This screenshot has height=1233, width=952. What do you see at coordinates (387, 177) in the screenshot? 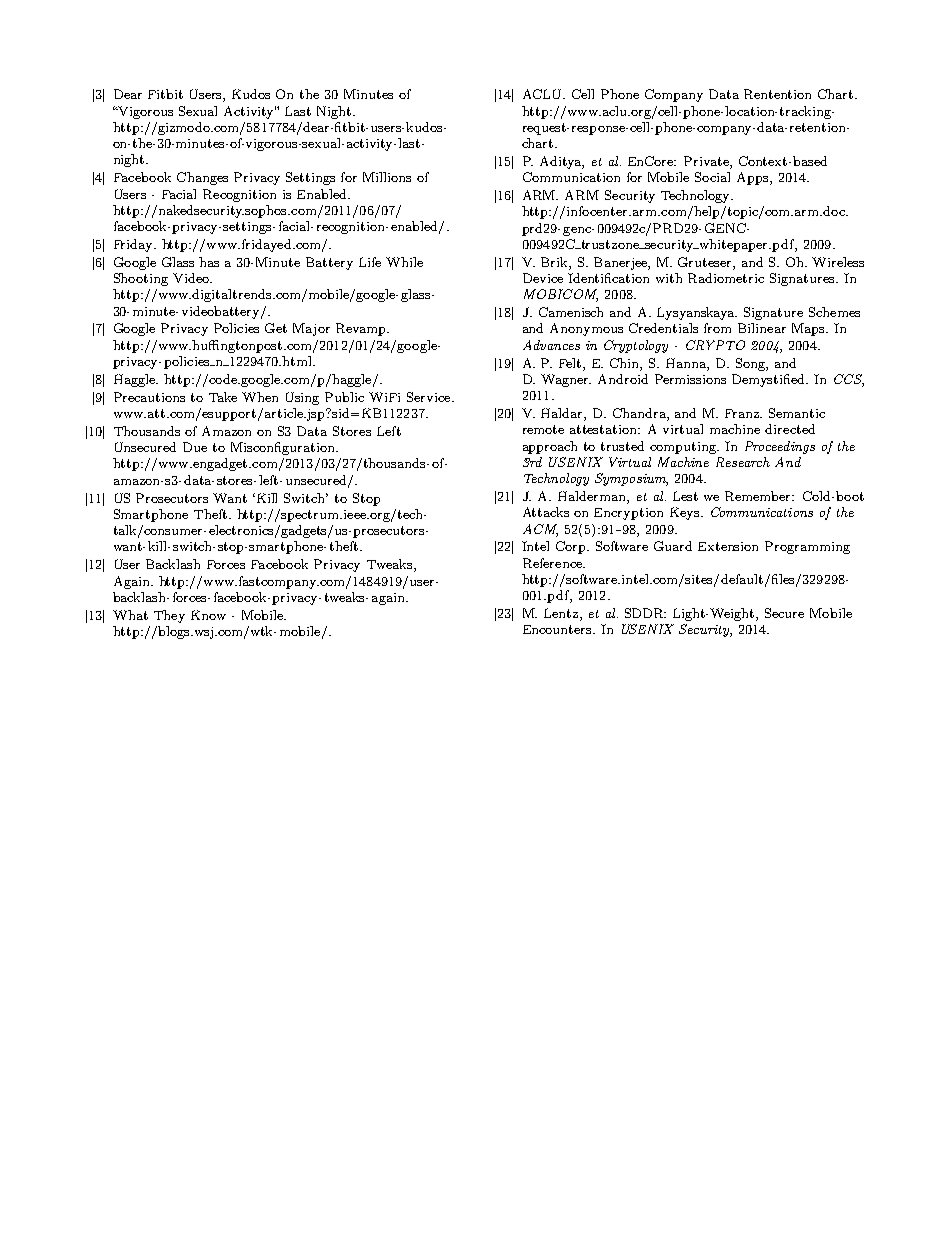
I see `Millions` at bounding box center [387, 177].
